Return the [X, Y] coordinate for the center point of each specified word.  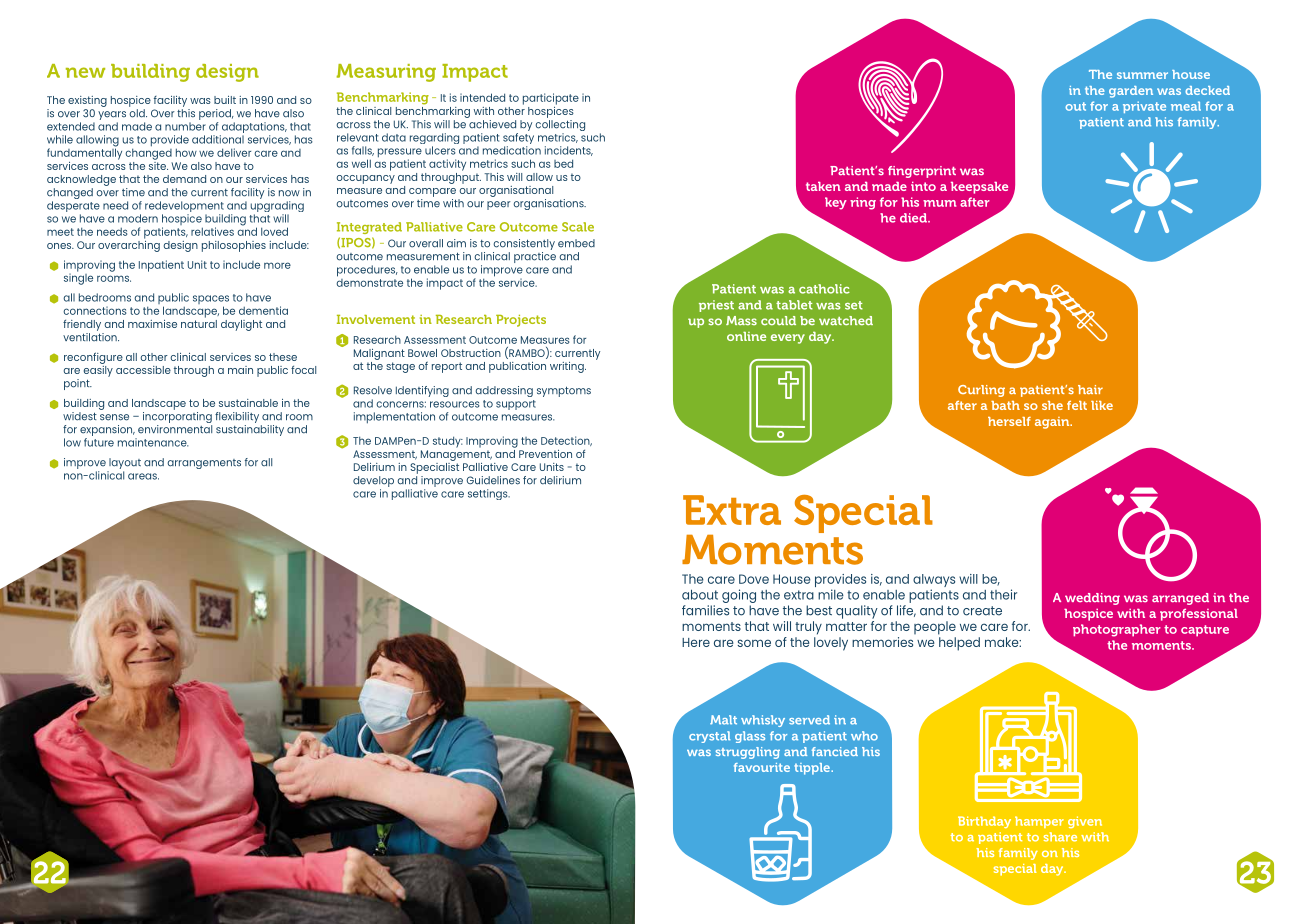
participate [551, 99]
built [225, 100]
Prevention [545, 454]
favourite [762, 767]
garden [1131, 92]
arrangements [204, 464]
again [1053, 423]
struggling [748, 753]
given [1085, 822]
